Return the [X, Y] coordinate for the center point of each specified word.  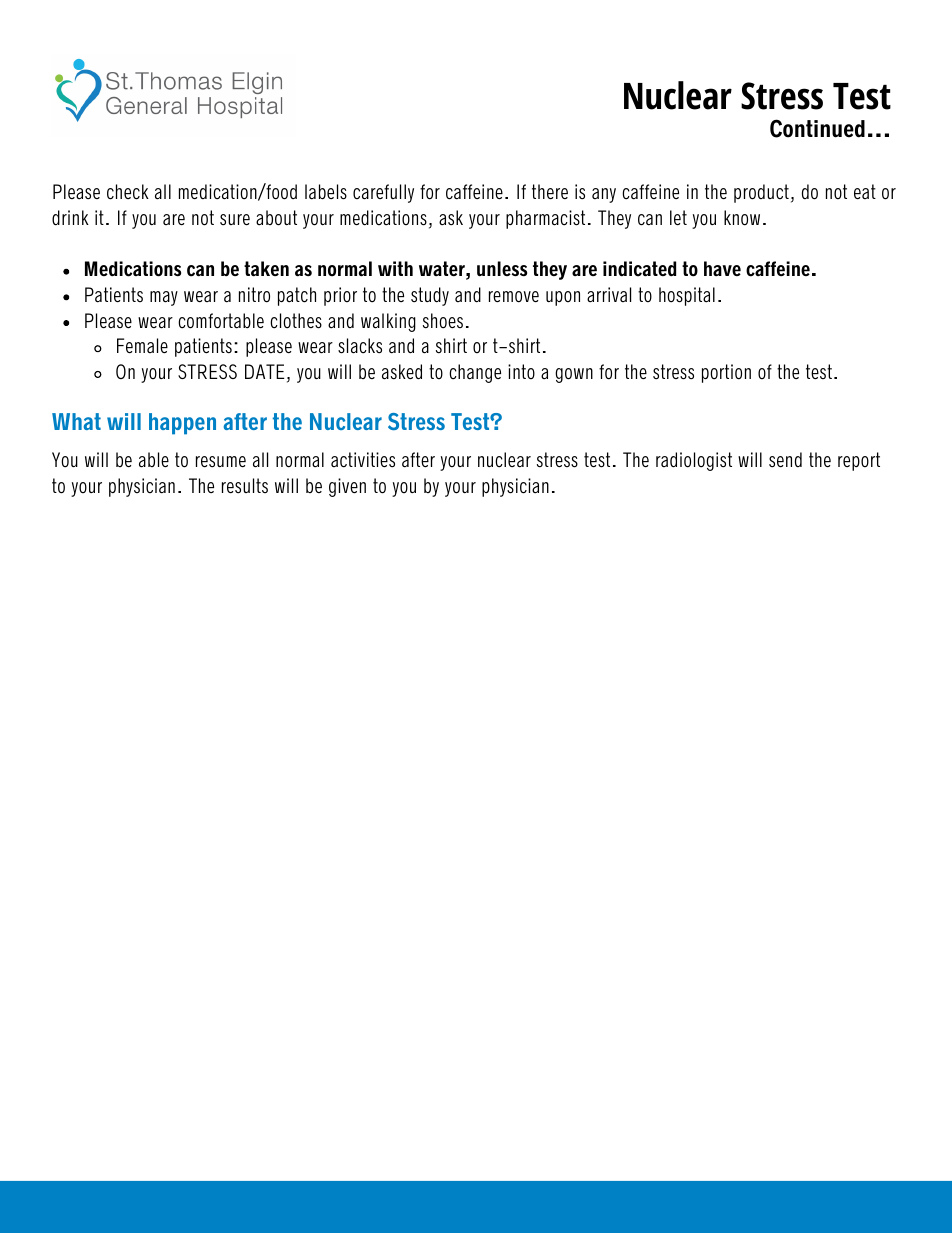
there [550, 191]
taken [266, 269]
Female [142, 345]
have [722, 268]
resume [221, 461]
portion [726, 373]
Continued [817, 128]
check [128, 192]
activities [363, 460]
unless [502, 269]
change [475, 373]
